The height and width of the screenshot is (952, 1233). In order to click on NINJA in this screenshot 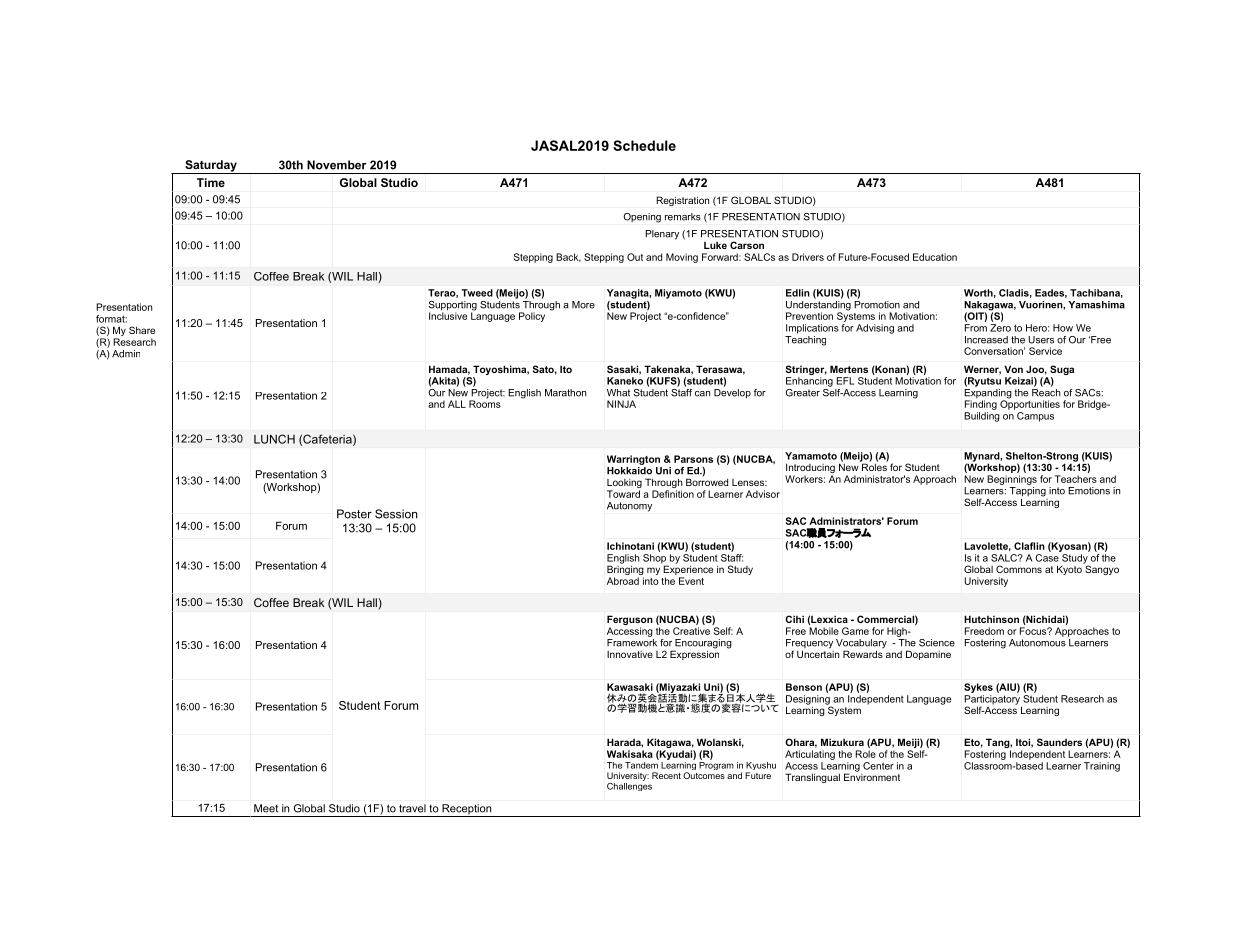, I will do `click(621, 404)`.
